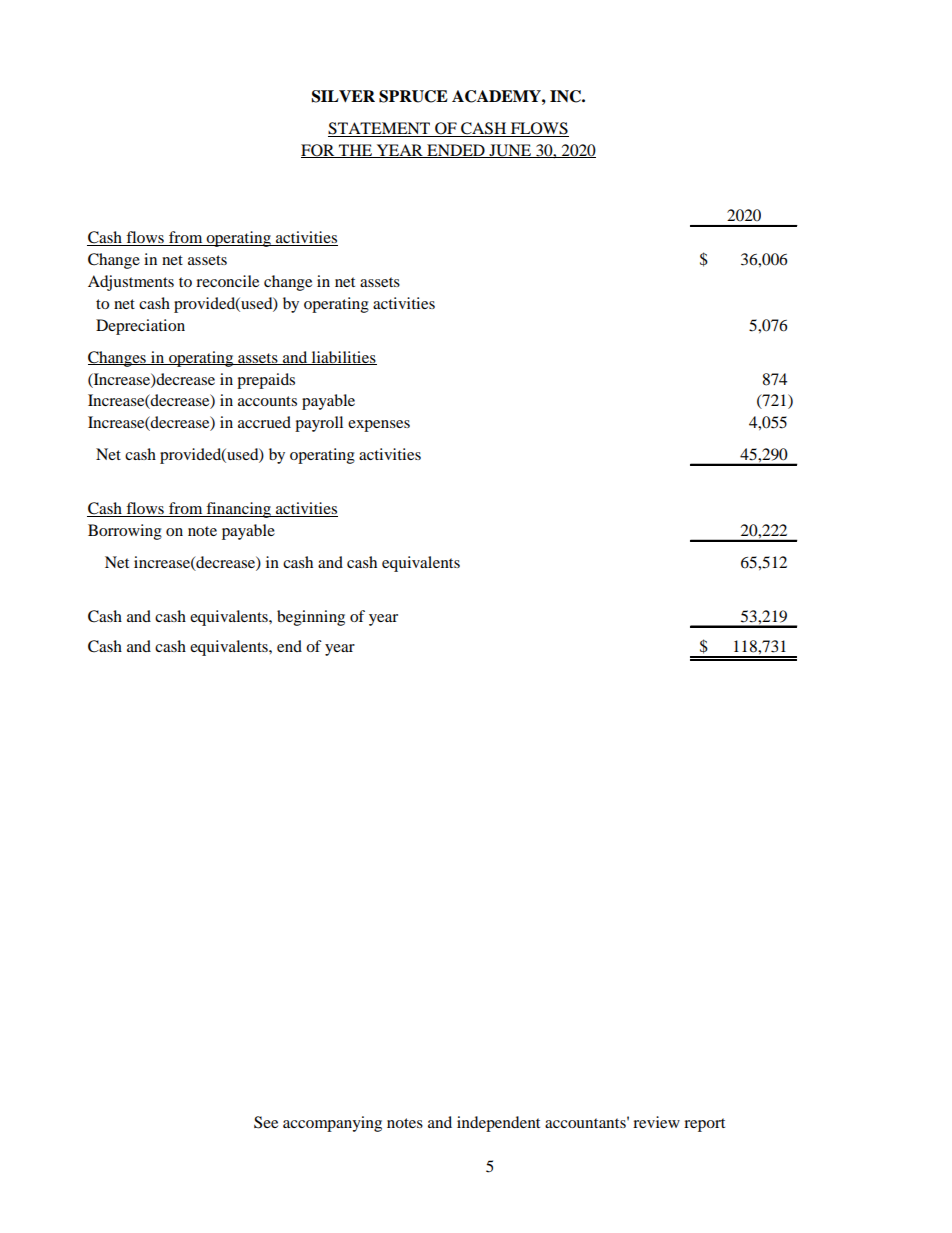 The image size is (952, 1233). What do you see at coordinates (332, 1124) in the screenshot?
I see `accompanying` at bounding box center [332, 1124].
